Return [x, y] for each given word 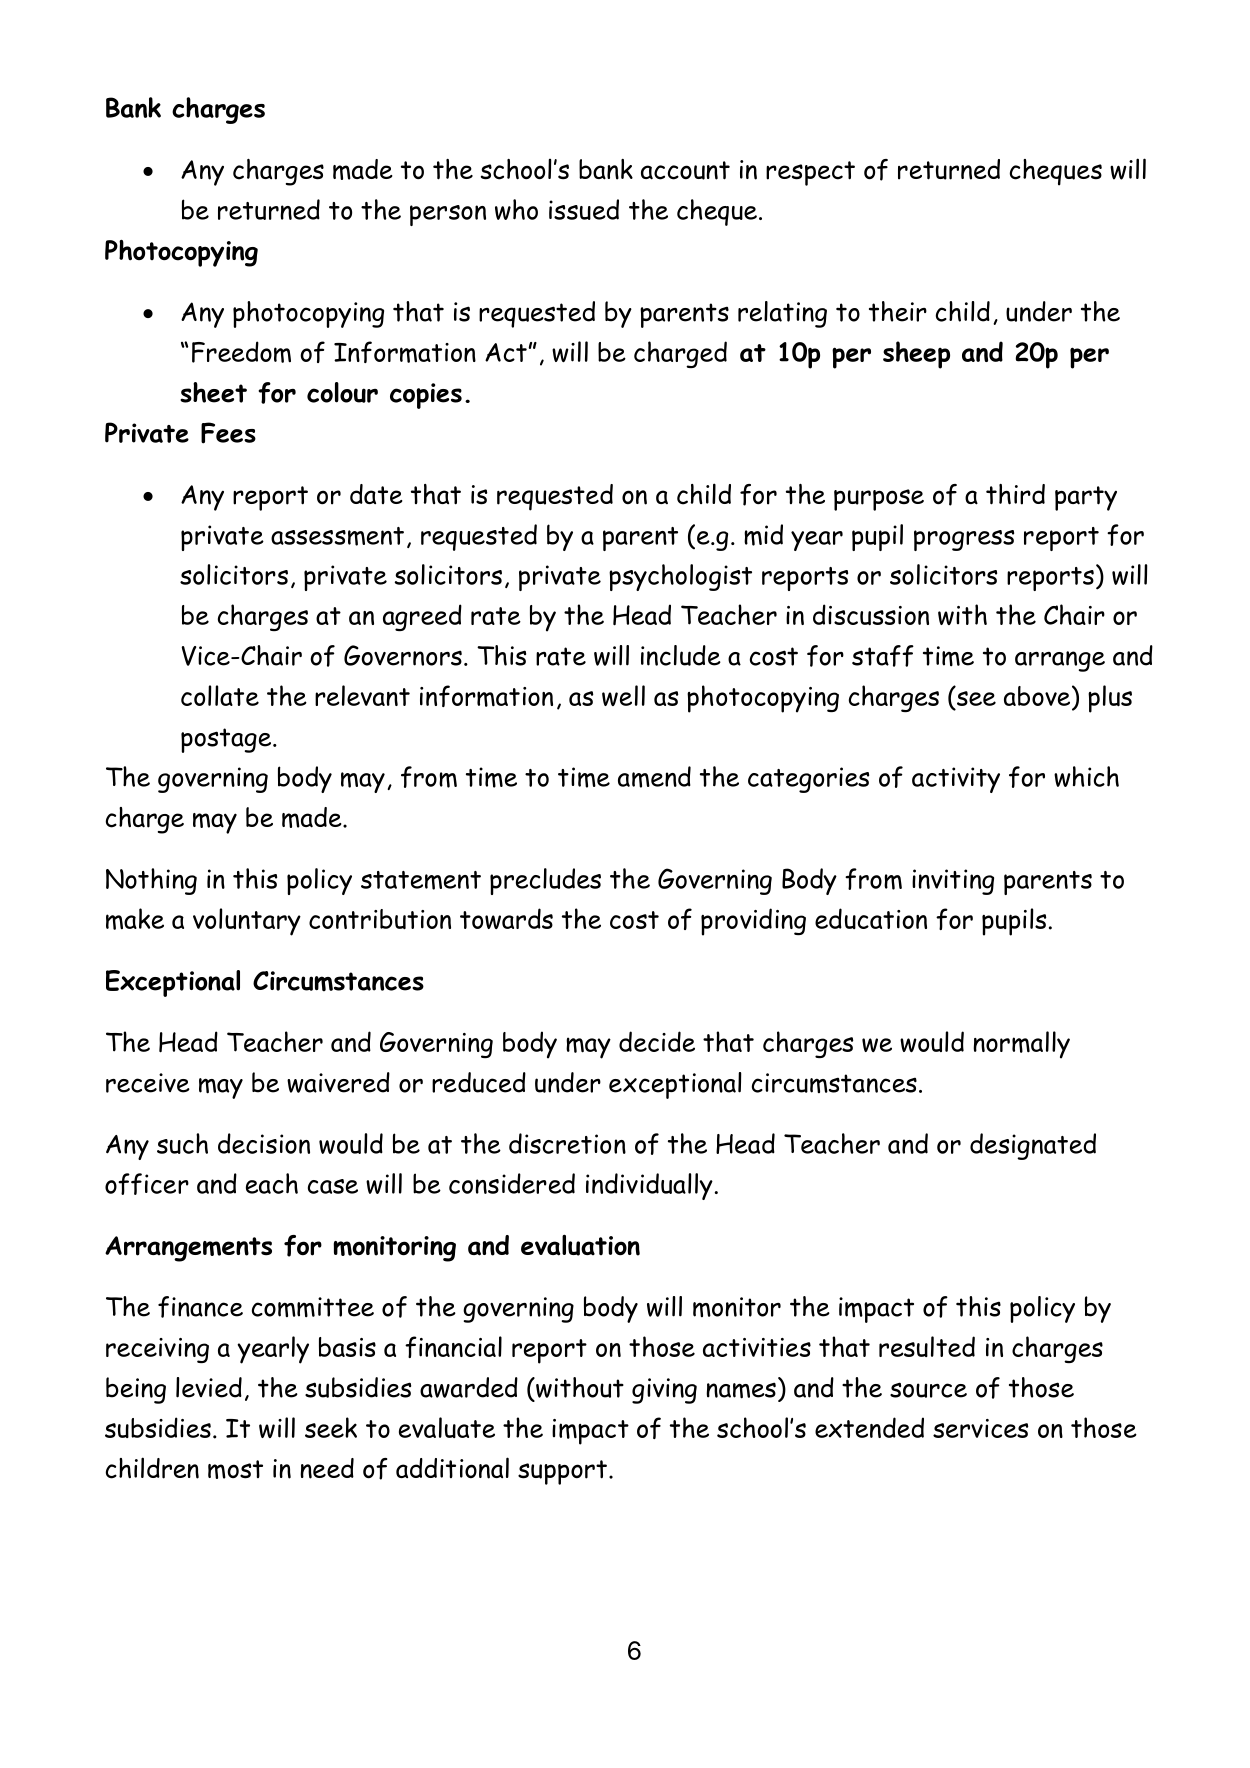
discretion [567, 1143]
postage [227, 740]
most [235, 1469]
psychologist [680, 577]
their [898, 311]
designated [1033, 1146]
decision [264, 1143]
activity [956, 780]
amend [654, 777]
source [928, 1390]
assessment [337, 536]
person [448, 215]
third [1015, 494]
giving [664, 1391]
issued [584, 209]
